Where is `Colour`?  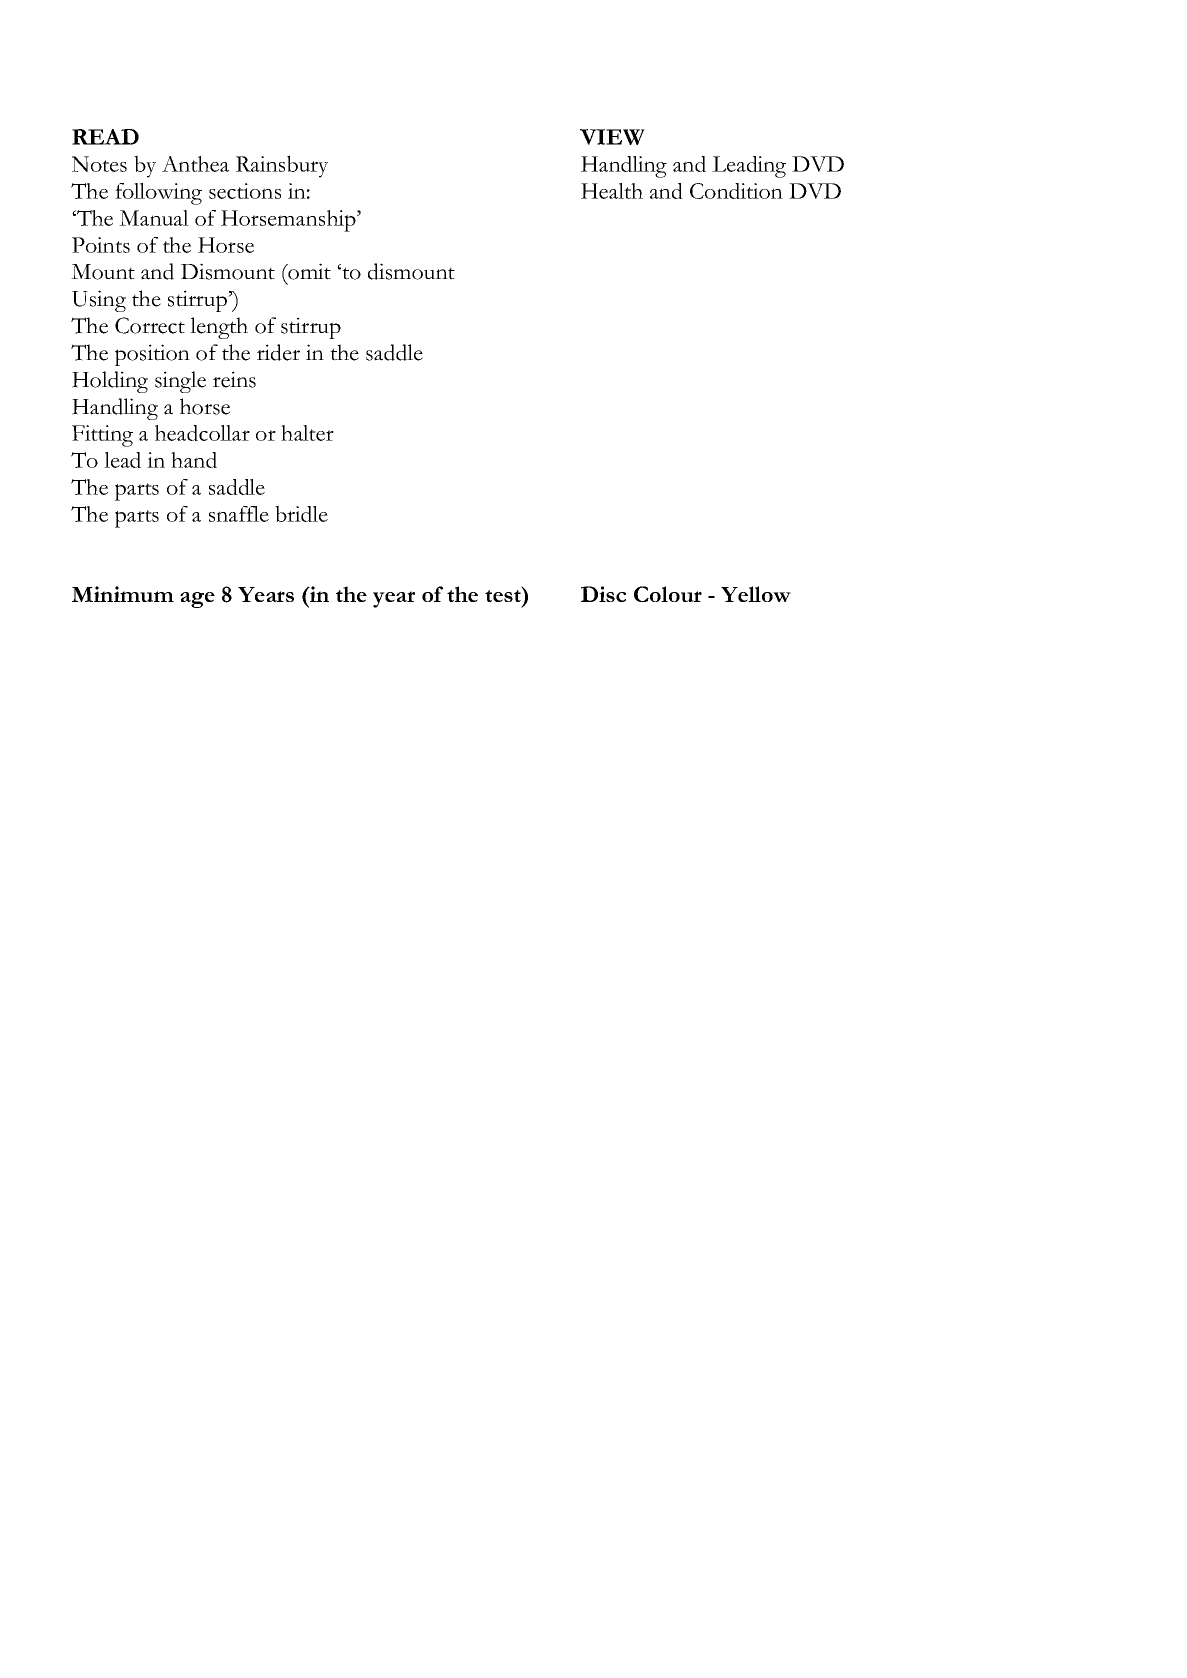
Colour is located at coordinates (668, 594).
